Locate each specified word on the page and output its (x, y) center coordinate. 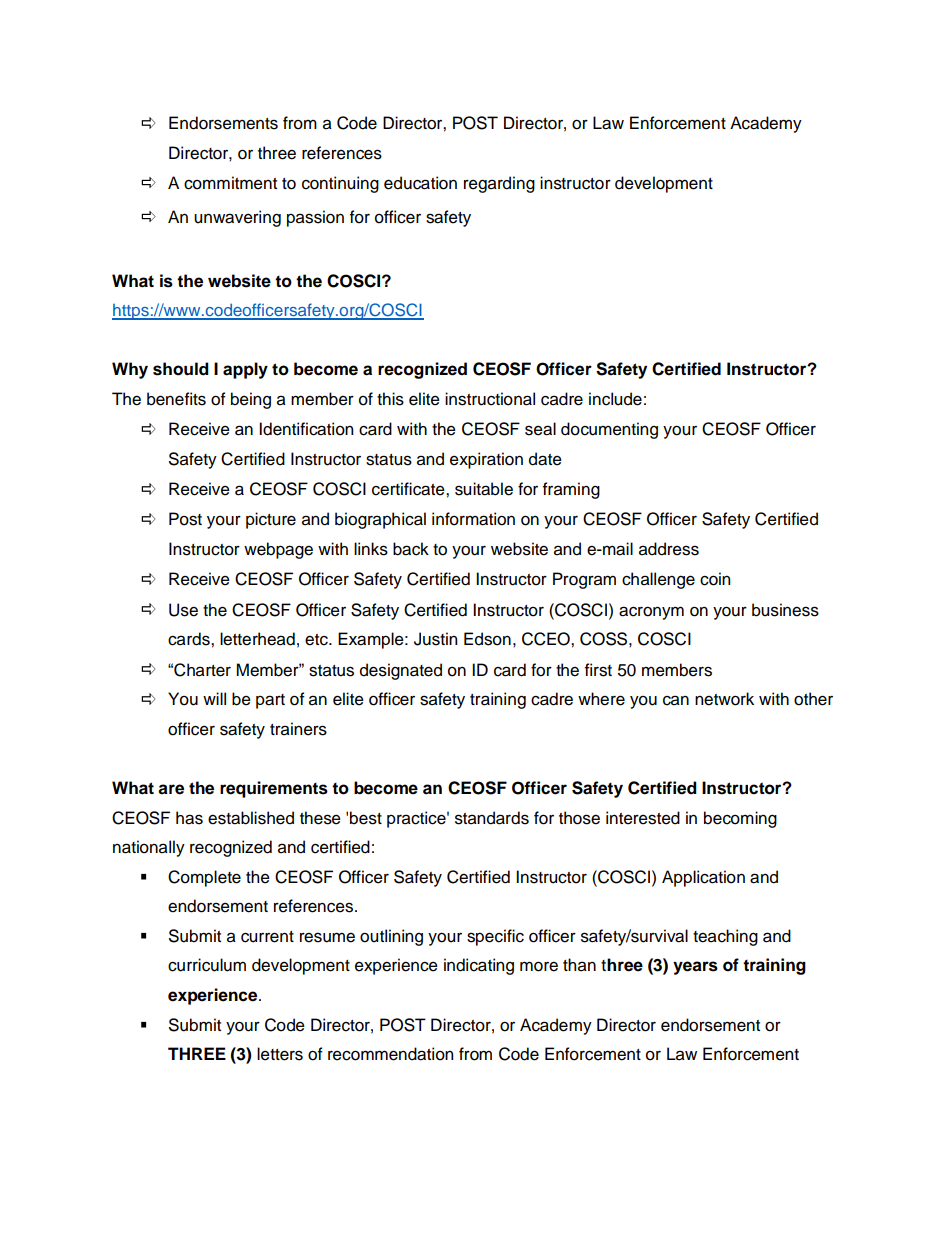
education (420, 183)
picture (271, 520)
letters (280, 1054)
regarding (499, 184)
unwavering (237, 218)
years (695, 968)
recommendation (390, 1054)
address (669, 549)
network (724, 699)
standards (492, 818)
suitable (484, 489)
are (171, 789)
